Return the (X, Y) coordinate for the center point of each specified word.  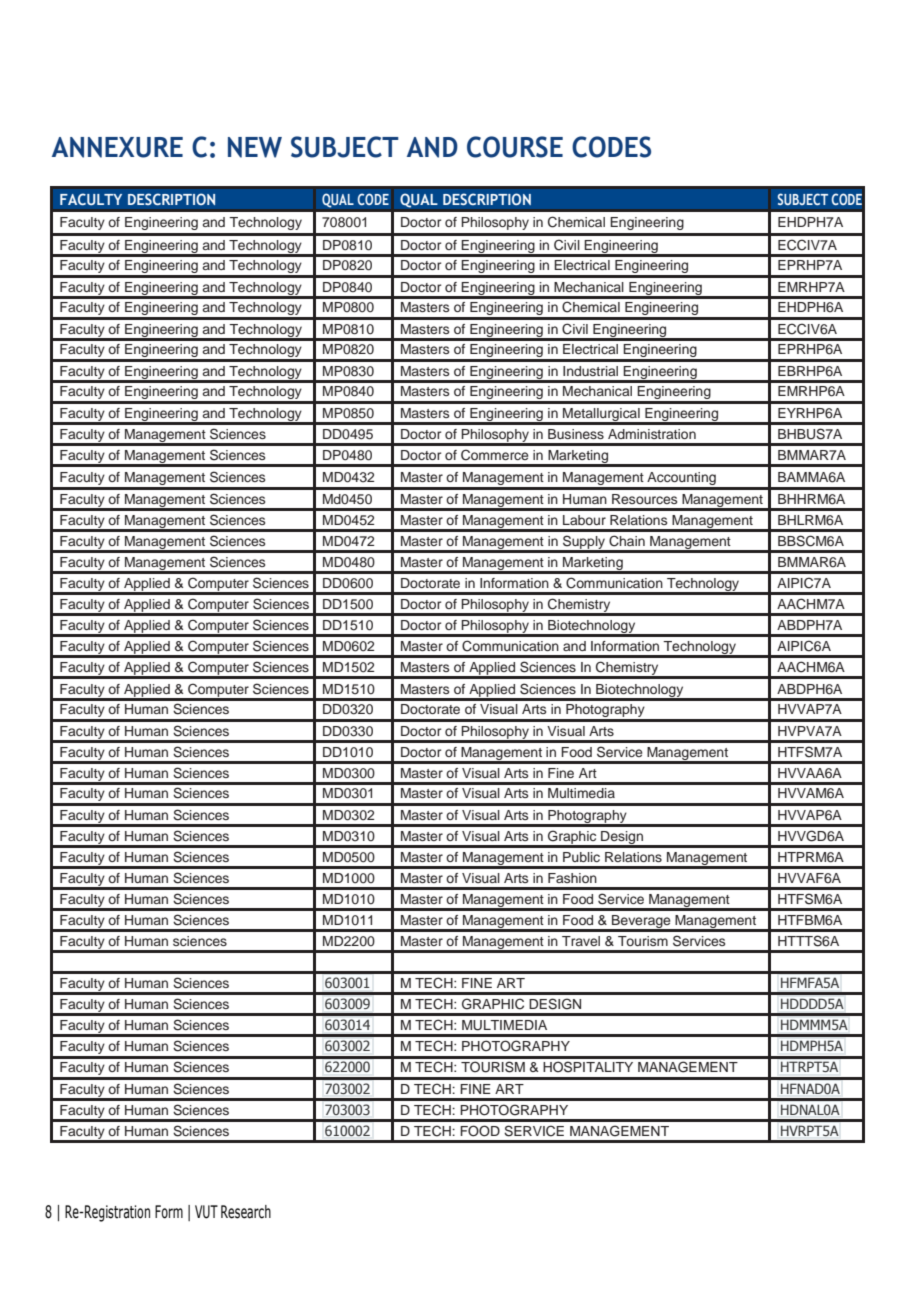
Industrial (590, 371)
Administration (652, 434)
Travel (581, 941)
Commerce (494, 455)
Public (581, 857)
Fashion (572, 878)
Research (246, 1212)
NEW (255, 147)
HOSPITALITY (588, 1067)
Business (576, 434)
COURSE (515, 147)
